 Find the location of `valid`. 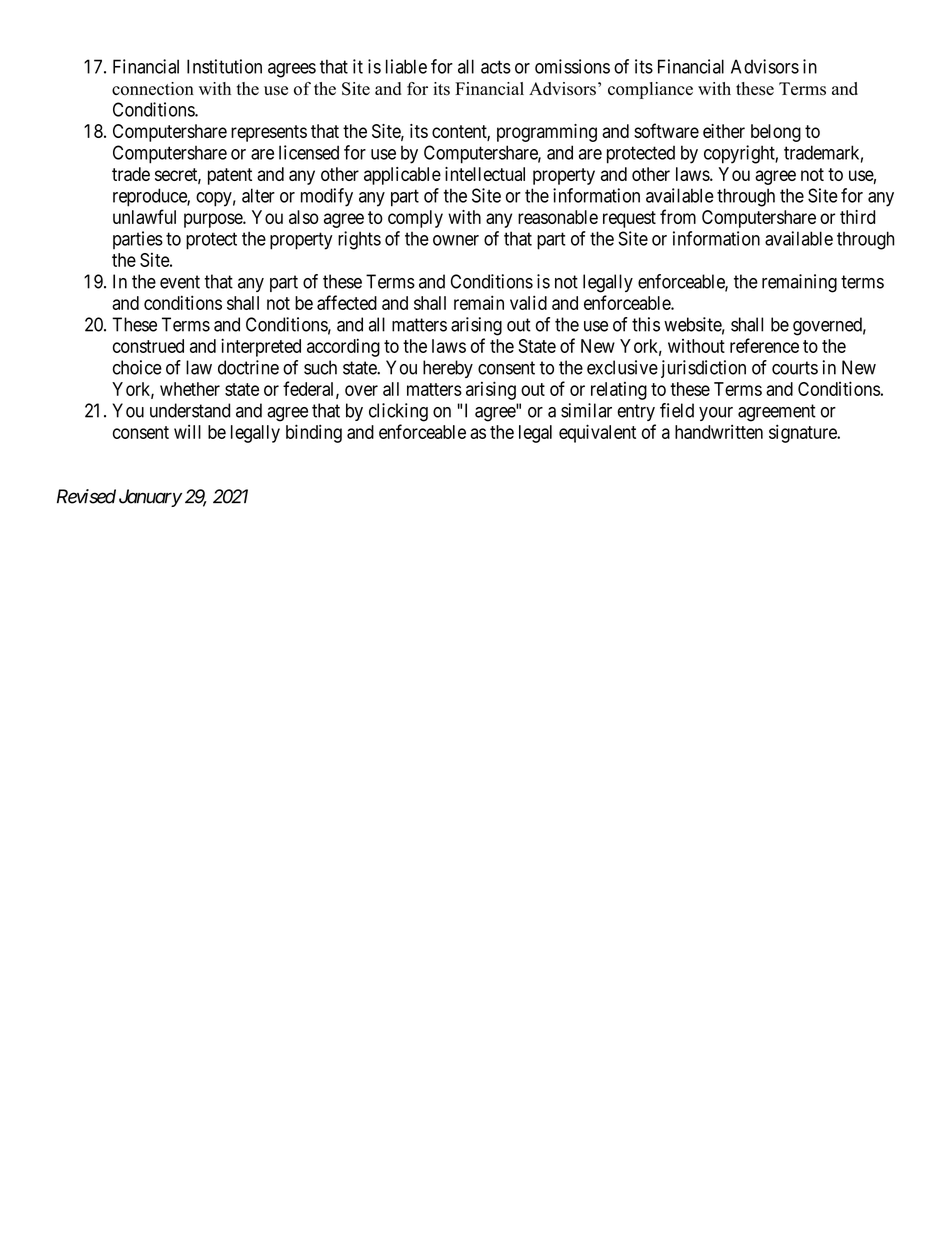

valid is located at coordinates (528, 302).
